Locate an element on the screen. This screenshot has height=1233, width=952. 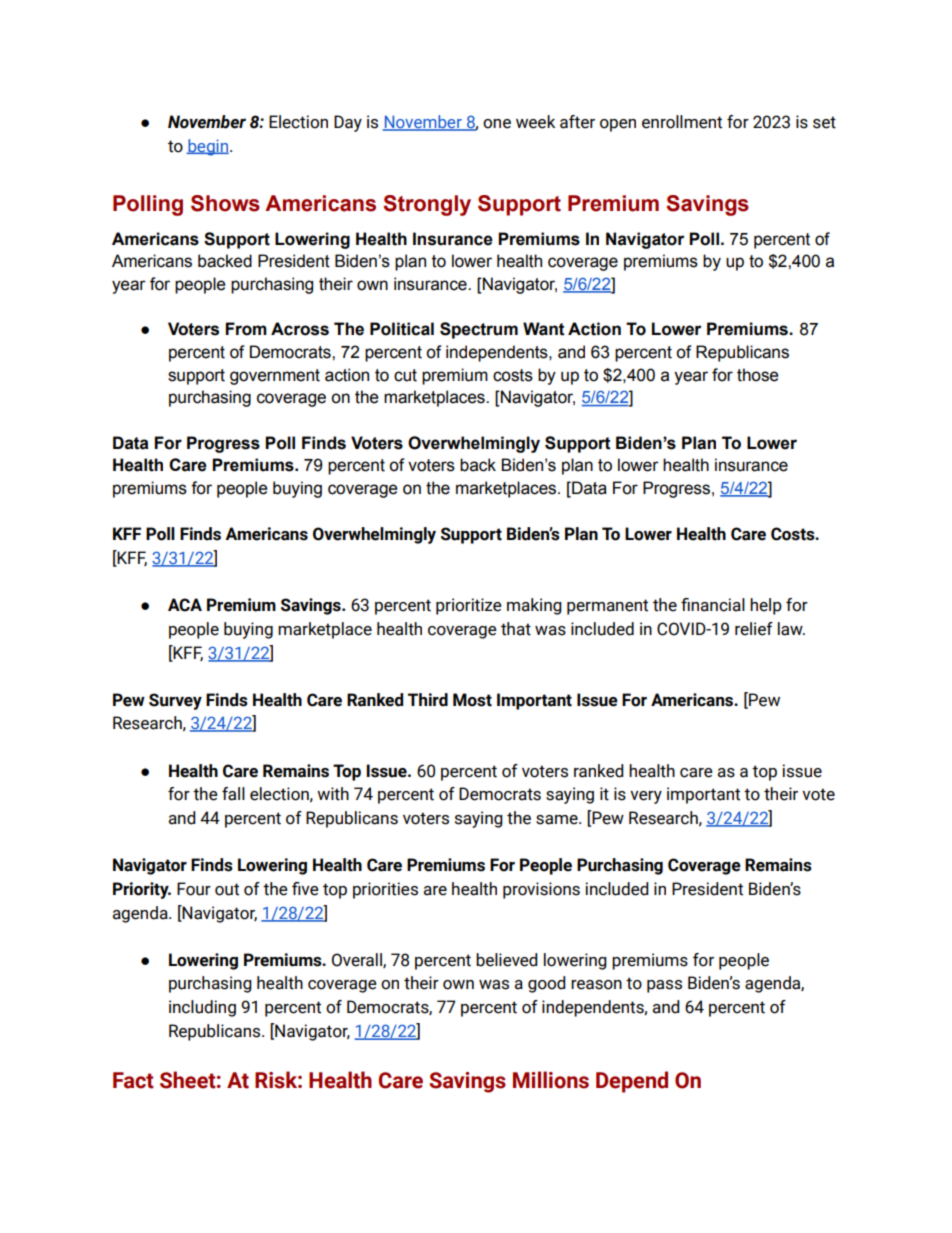
one is located at coordinates (497, 124).
